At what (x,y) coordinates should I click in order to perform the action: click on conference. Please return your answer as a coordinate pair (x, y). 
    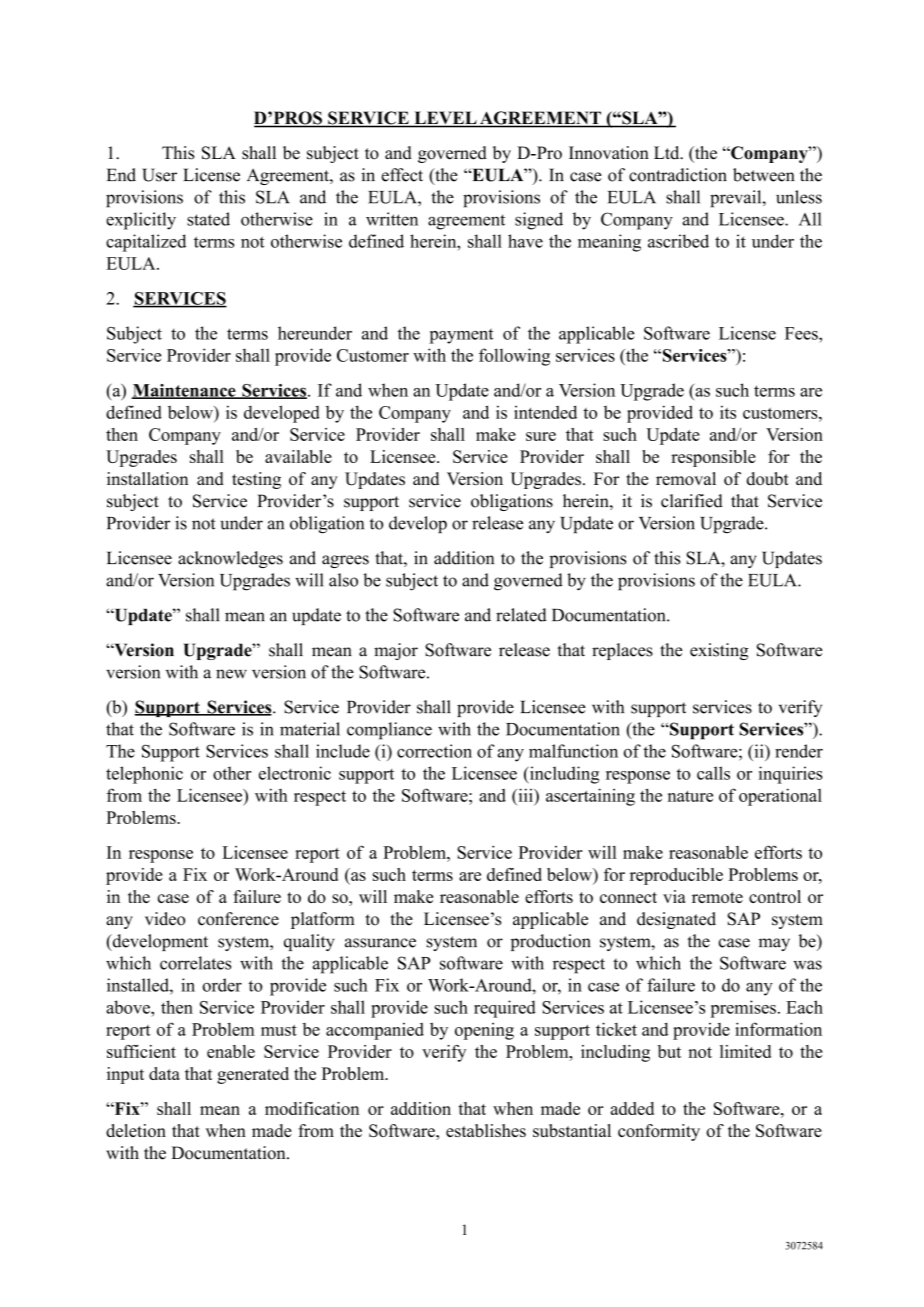
    Looking at the image, I should click on (238, 919).
